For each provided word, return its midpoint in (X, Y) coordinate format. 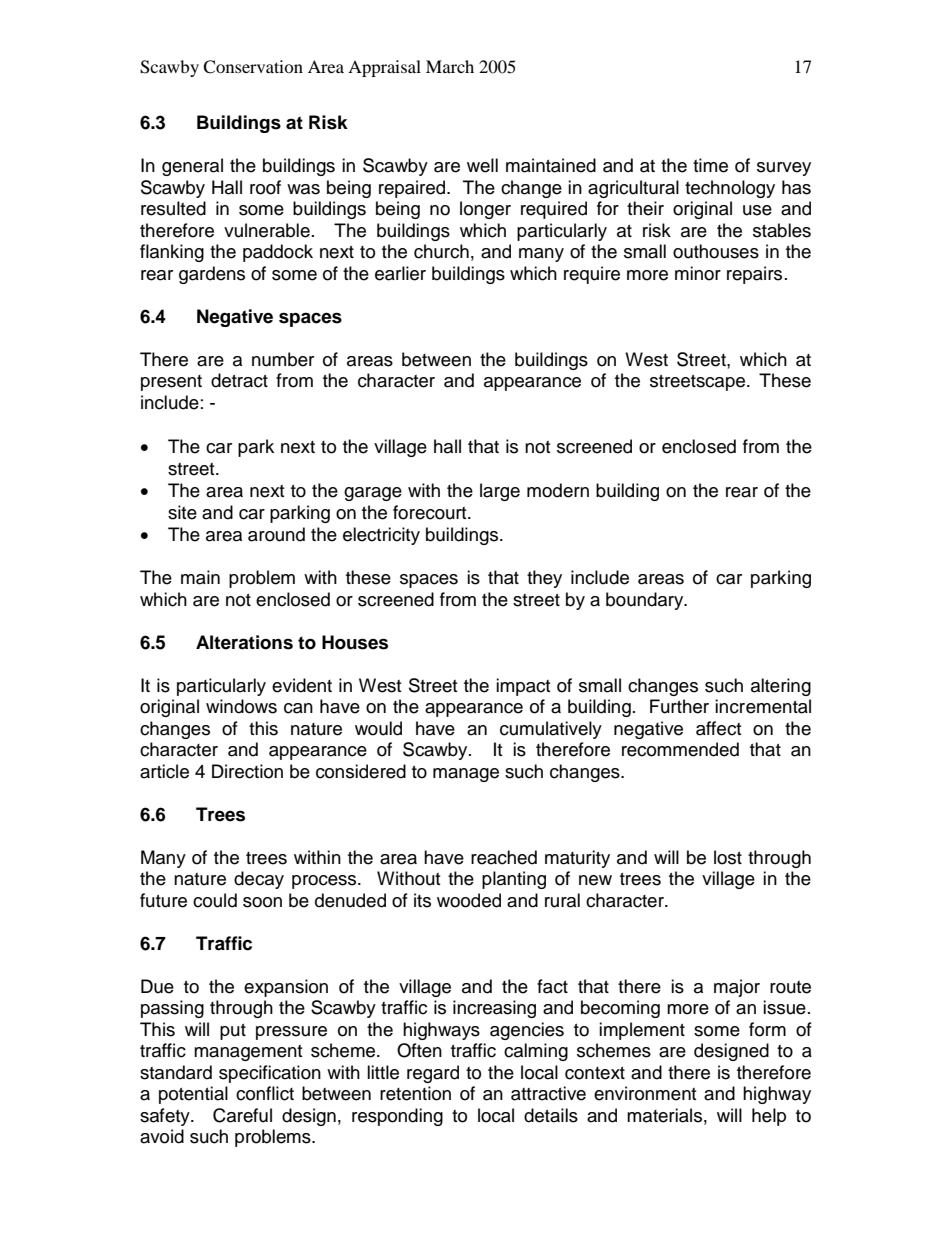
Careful (242, 1115)
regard (433, 1074)
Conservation (253, 67)
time (710, 165)
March (450, 66)
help (769, 1117)
